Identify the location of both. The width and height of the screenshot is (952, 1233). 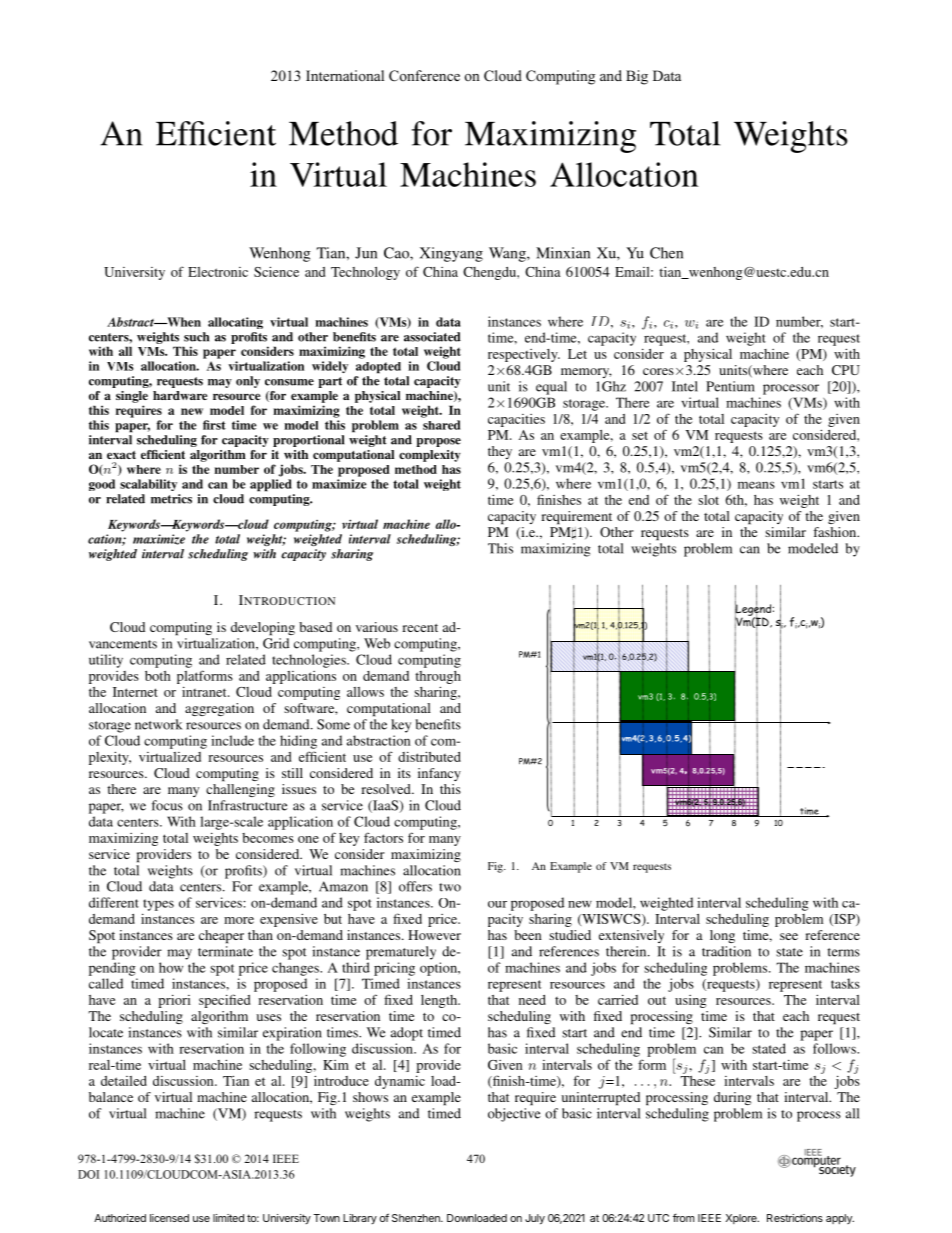
(158, 676).
